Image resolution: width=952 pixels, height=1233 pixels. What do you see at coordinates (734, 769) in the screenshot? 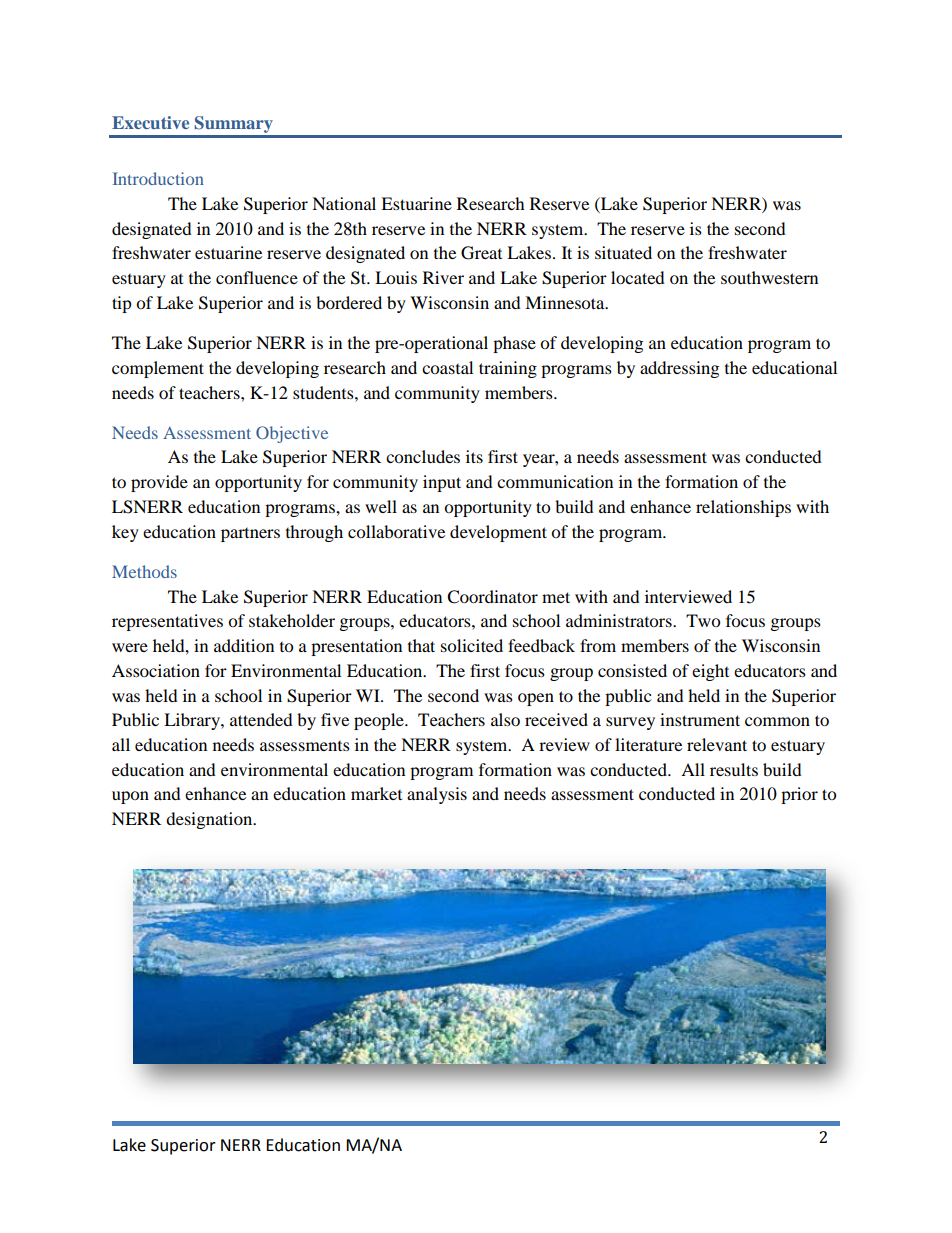
I see `results` at bounding box center [734, 769].
